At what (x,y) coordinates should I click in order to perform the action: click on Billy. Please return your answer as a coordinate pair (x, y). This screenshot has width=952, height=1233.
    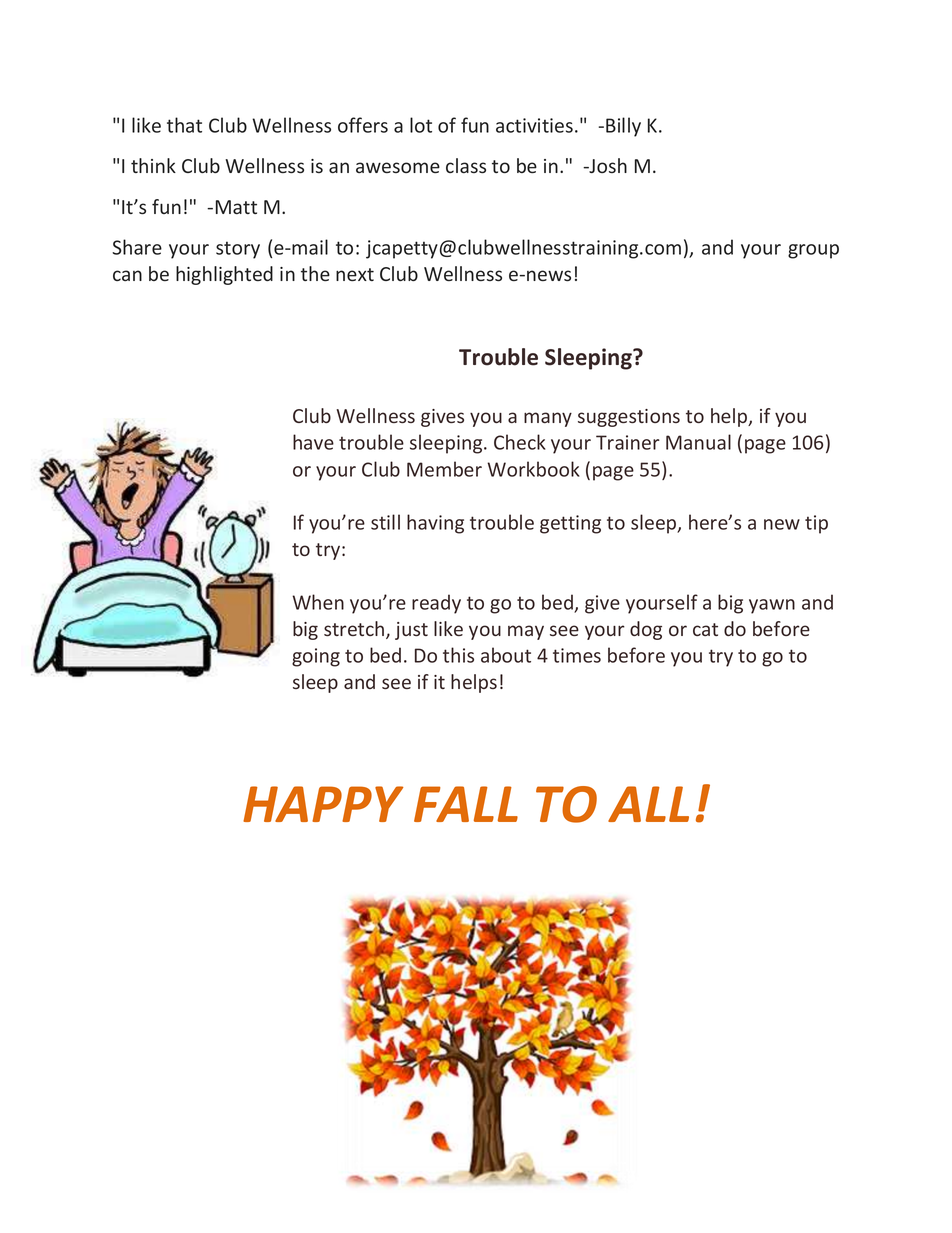
    Looking at the image, I should click on (623, 127).
